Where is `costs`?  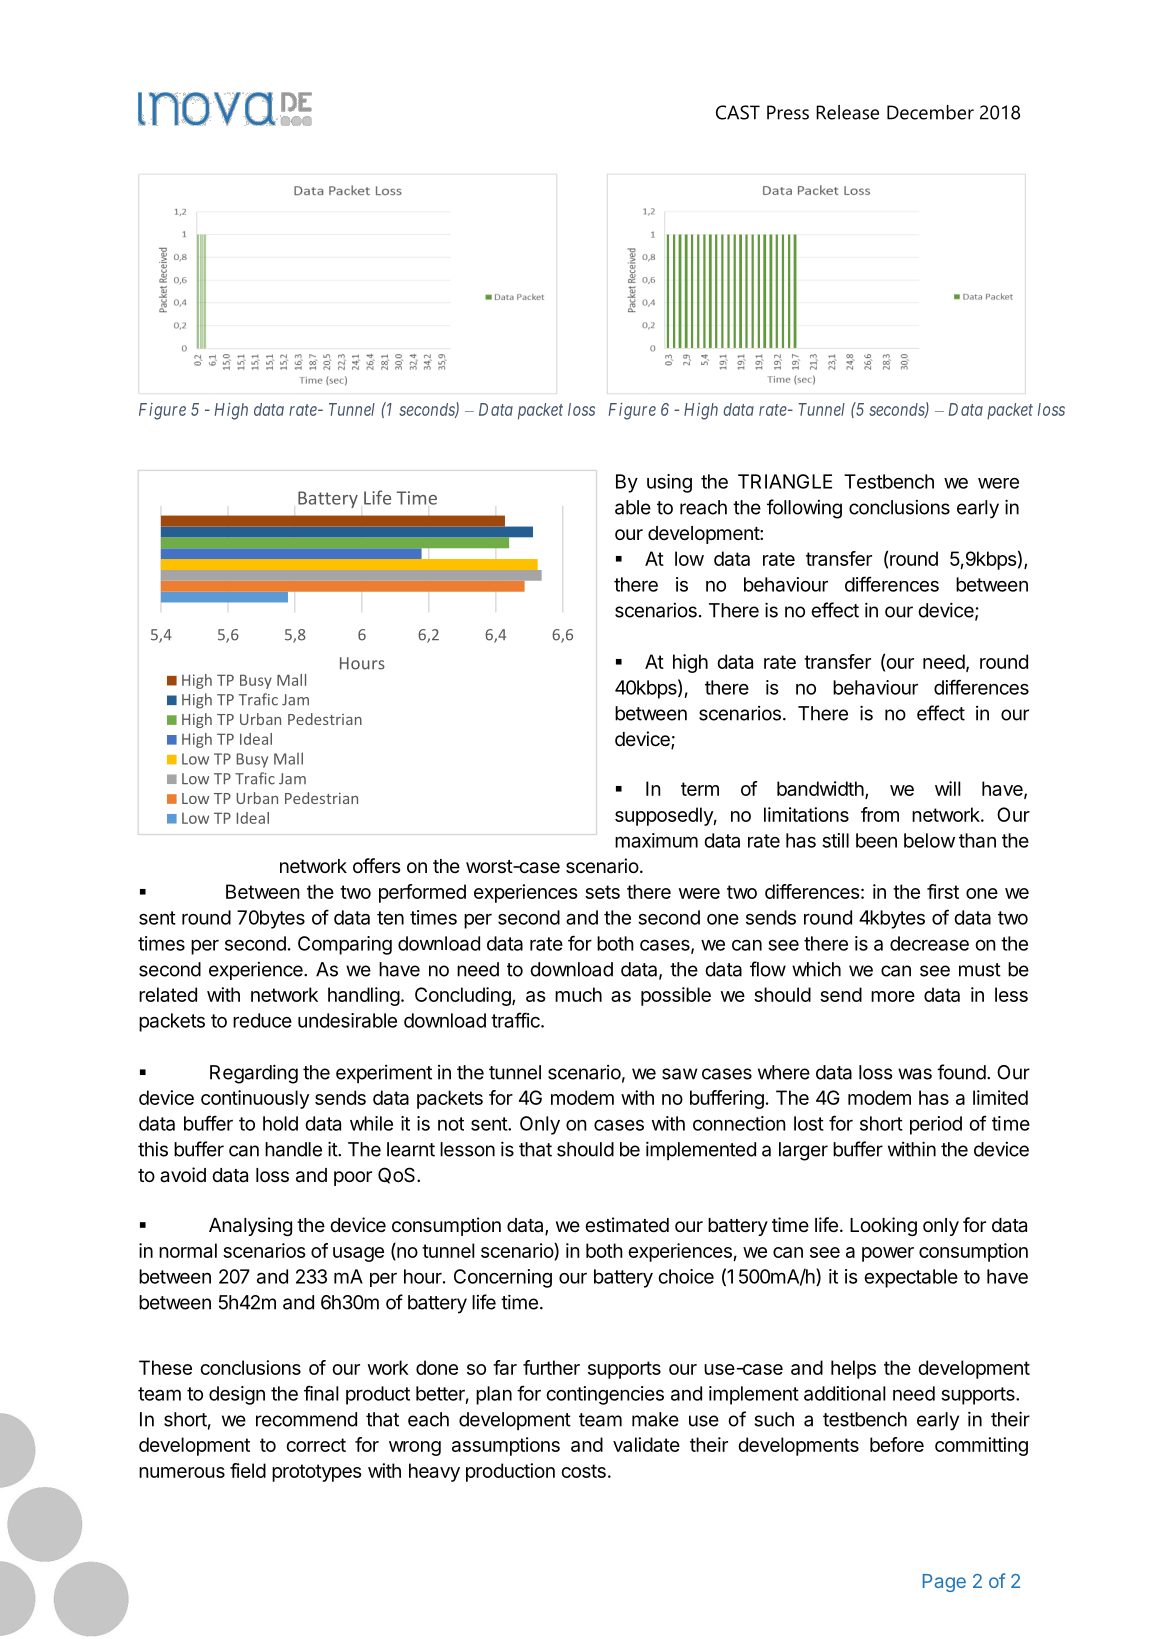
costs is located at coordinates (583, 1471).
